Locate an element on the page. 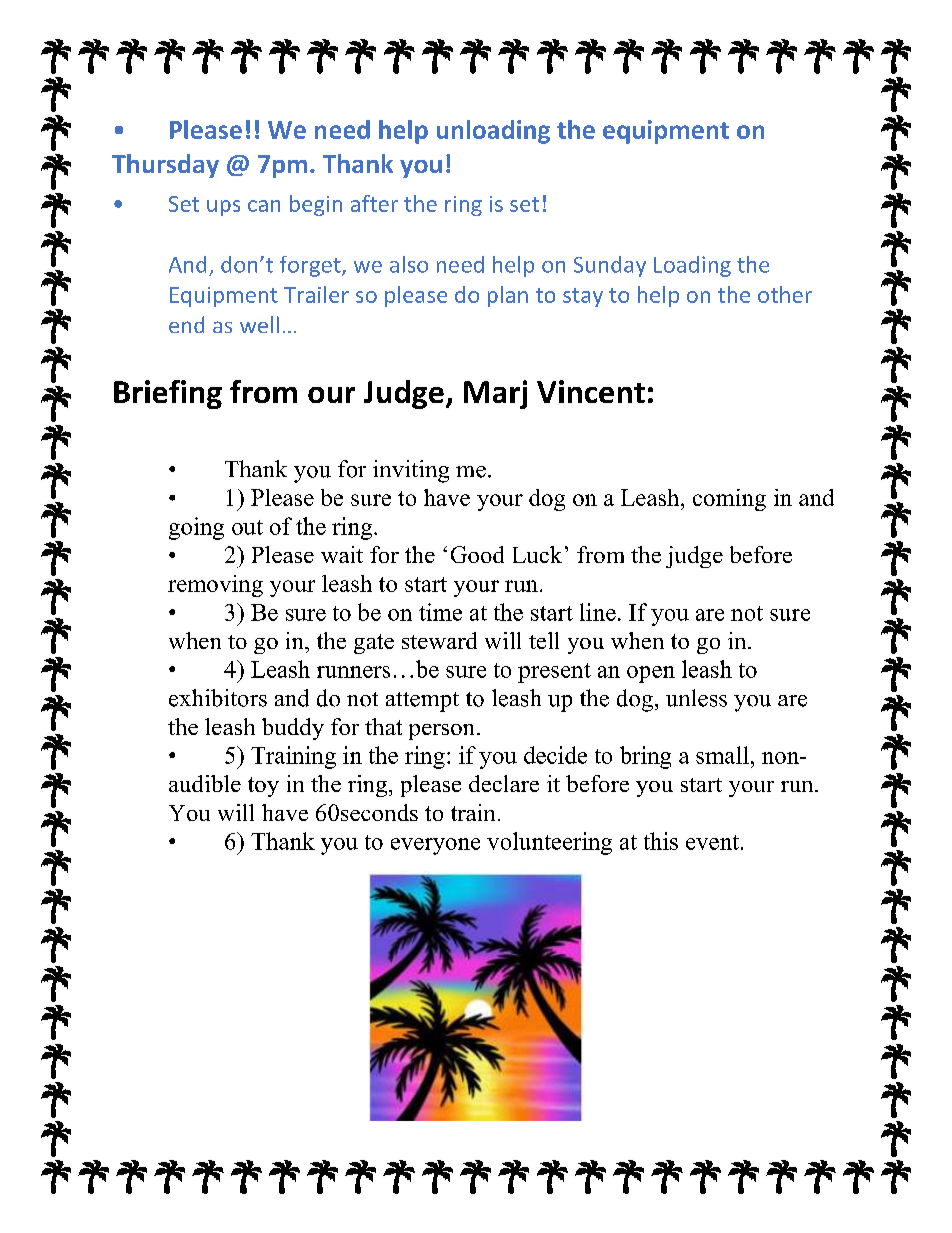 Image resolution: width=952 pixels, height=1233 pixels. after is located at coordinates (374, 203).
